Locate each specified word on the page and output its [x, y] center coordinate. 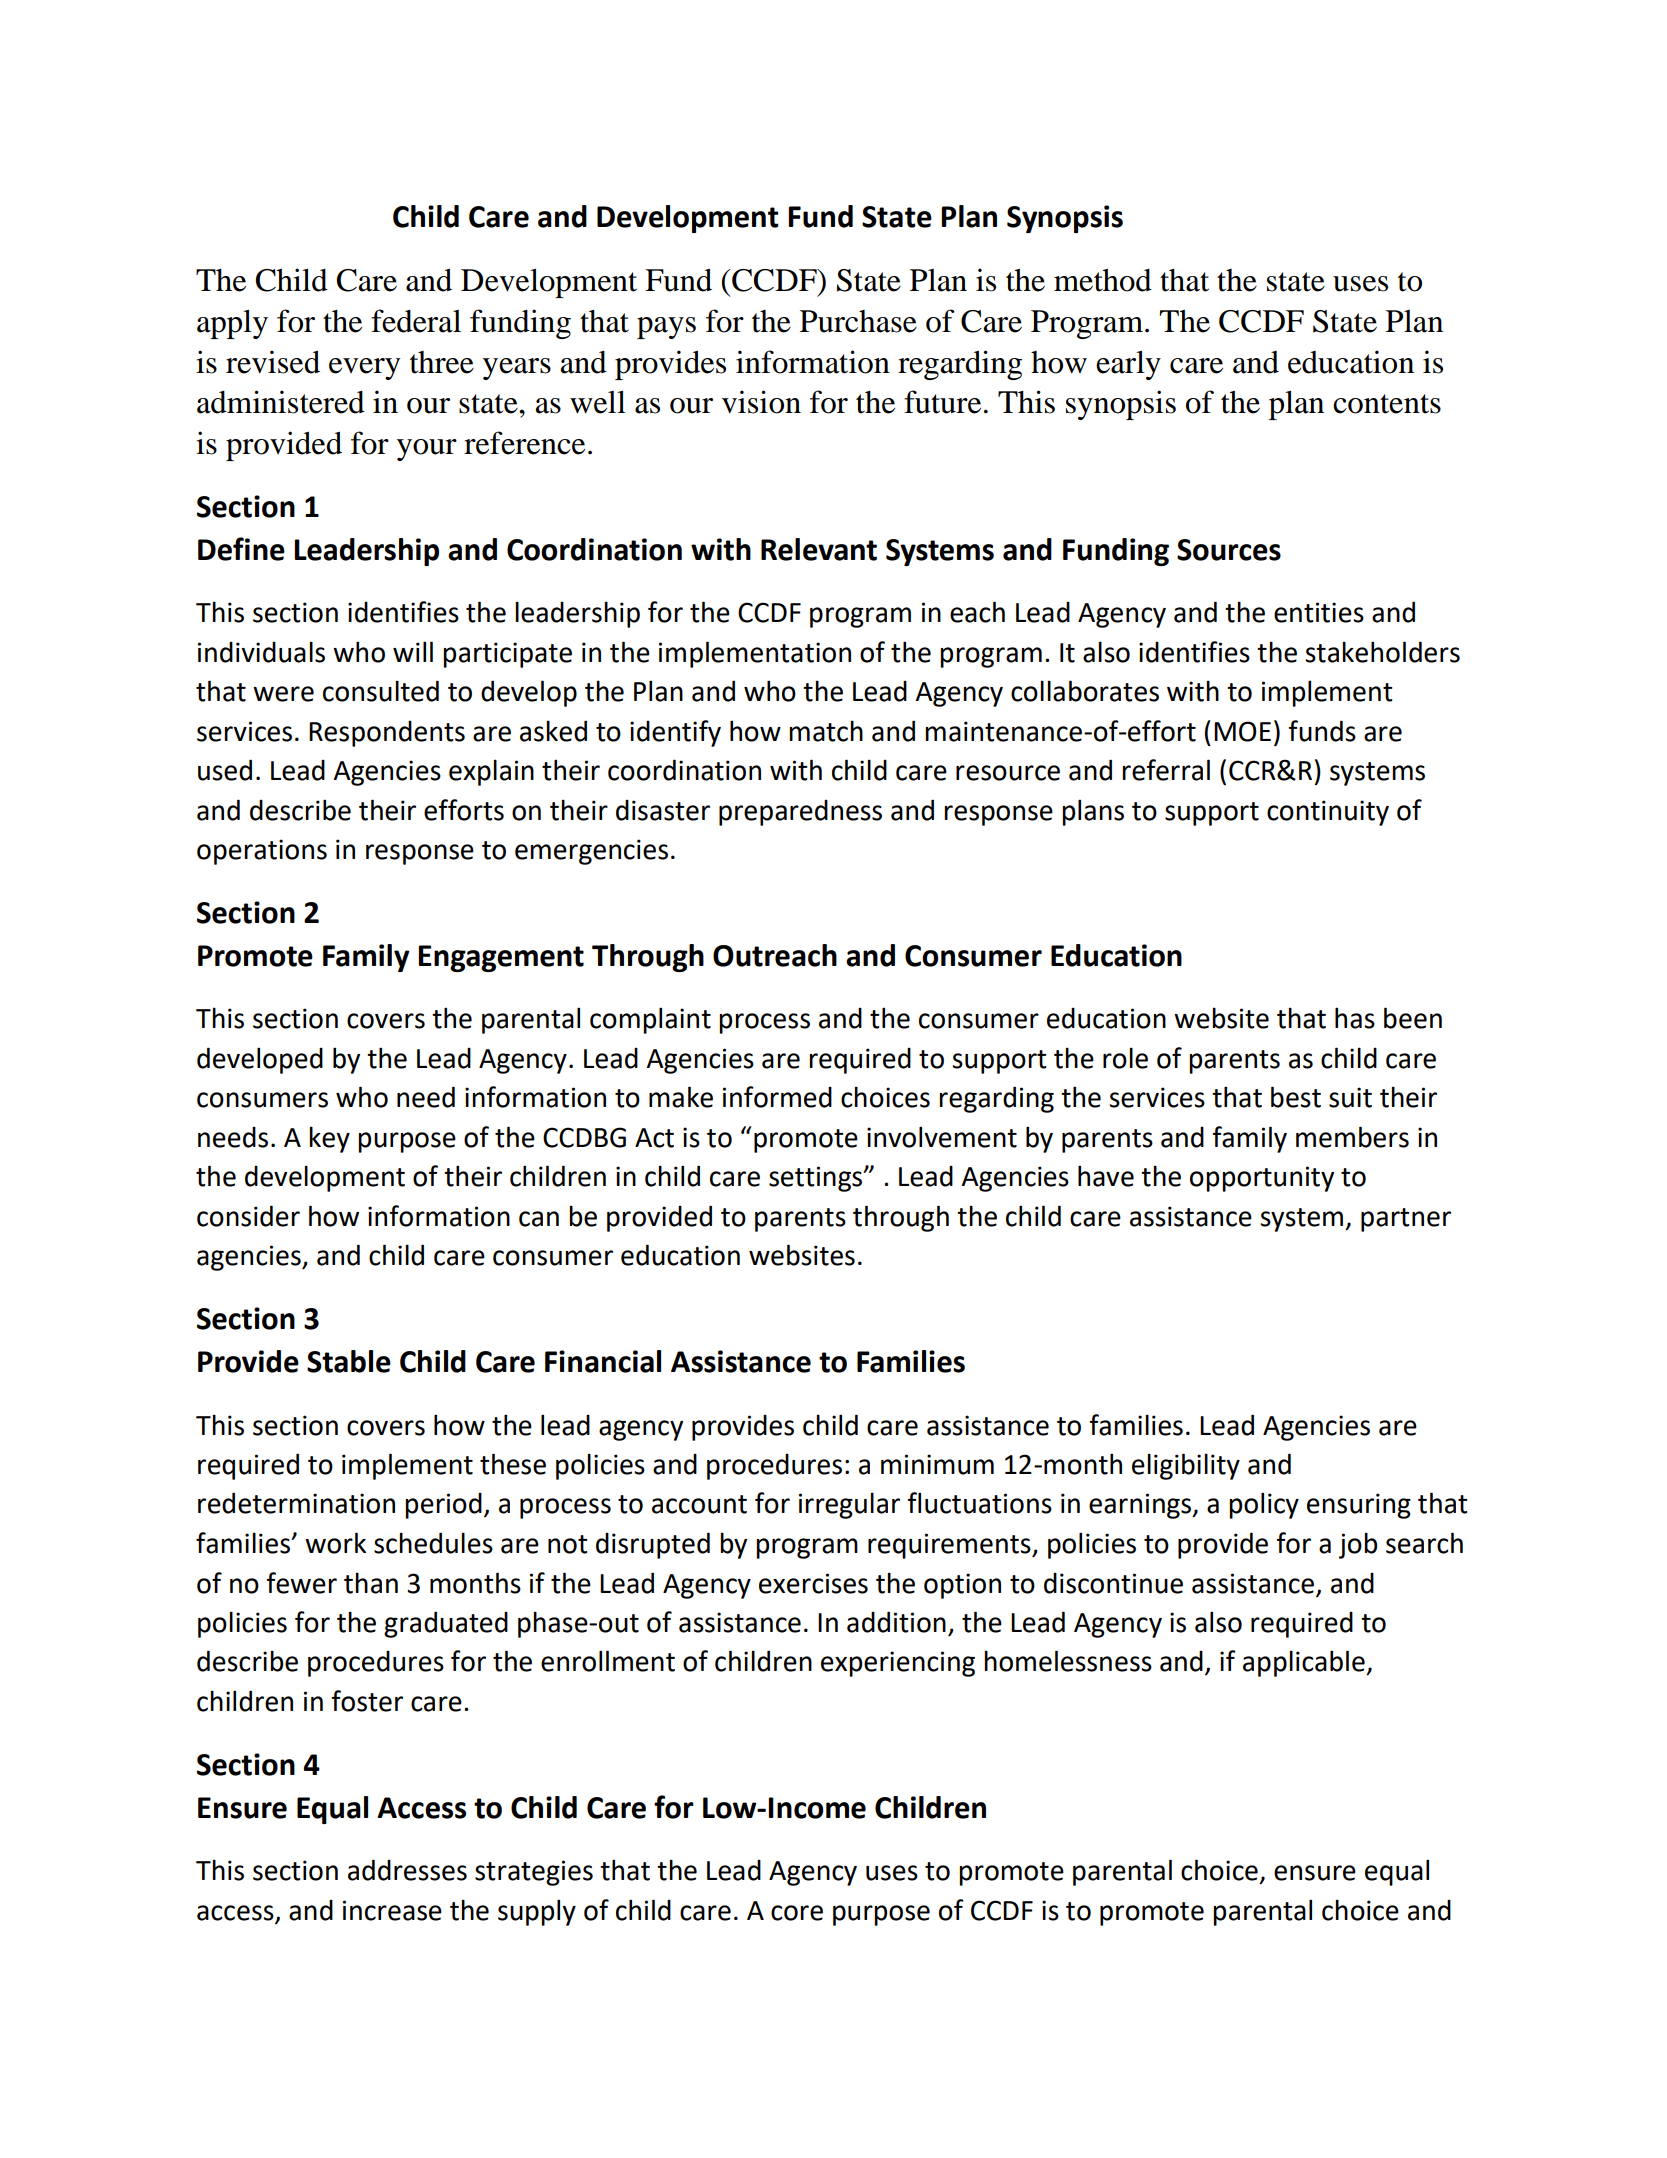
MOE [1242, 731]
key [329, 1139]
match [826, 731]
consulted [381, 691]
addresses [407, 1870]
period [443, 1506]
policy [1264, 1505]
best [1296, 1097]
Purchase [858, 321]
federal [416, 321]
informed [777, 1097]
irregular [849, 1505]
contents [1387, 404]
